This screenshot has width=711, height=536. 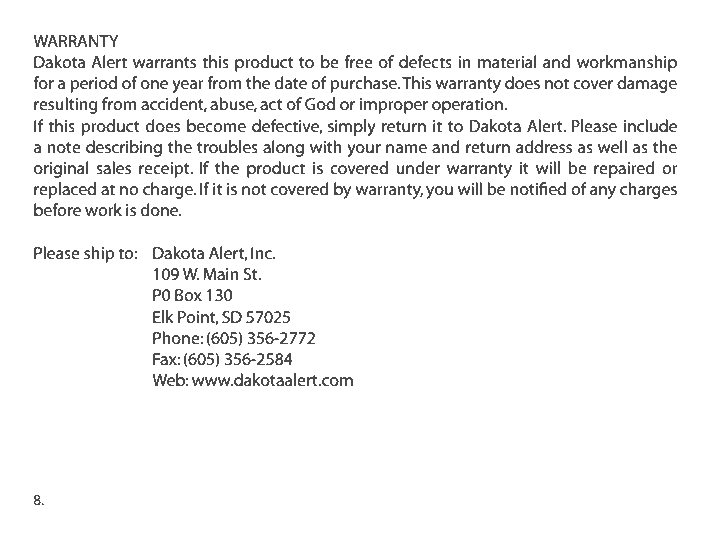 What do you see at coordinates (603, 192) in the screenshot?
I see `any` at bounding box center [603, 192].
